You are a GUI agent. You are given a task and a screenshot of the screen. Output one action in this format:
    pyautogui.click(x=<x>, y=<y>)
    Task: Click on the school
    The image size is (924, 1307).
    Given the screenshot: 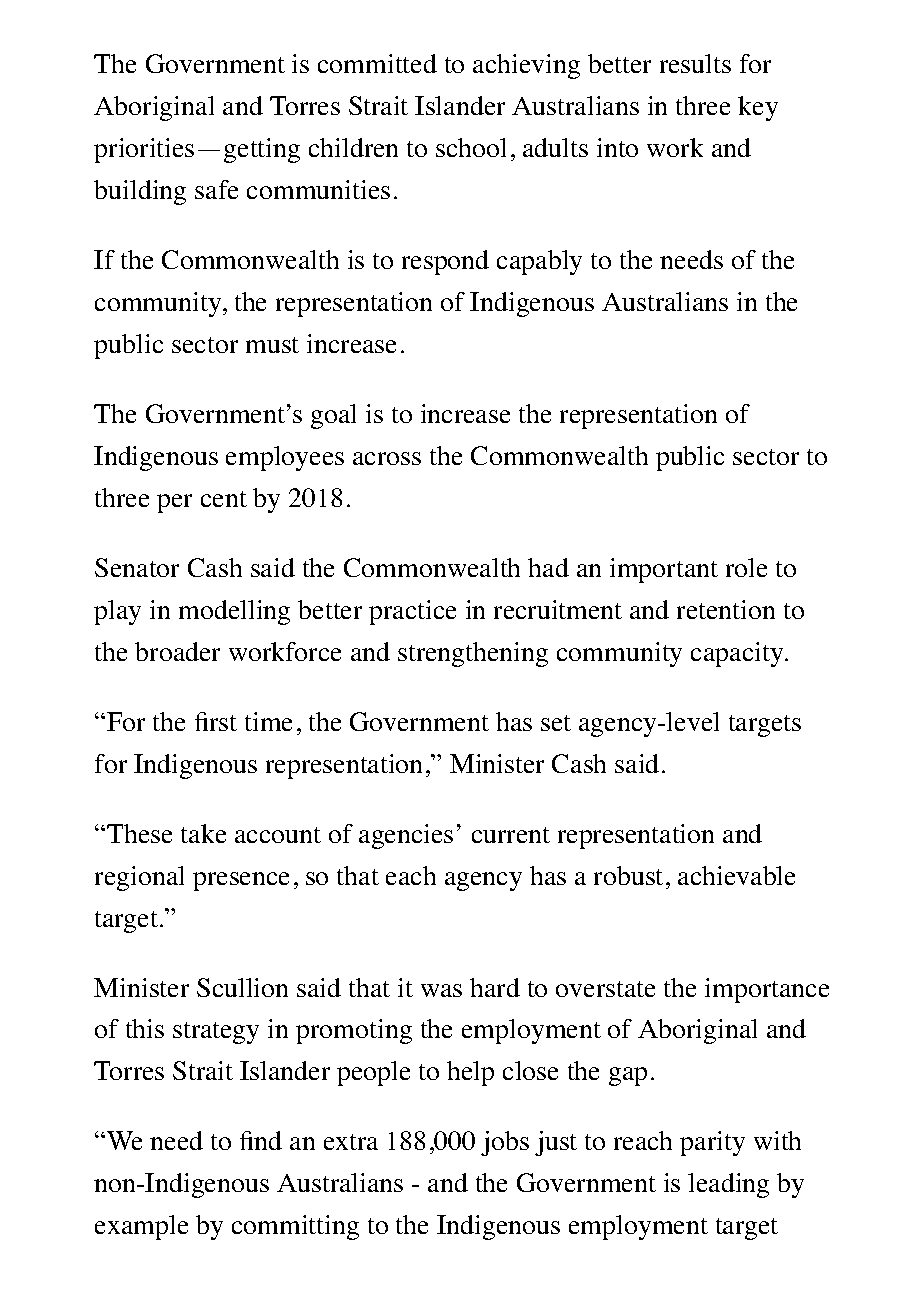 What is the action you would take?
    pyautogui.click(x=471, y=147)
